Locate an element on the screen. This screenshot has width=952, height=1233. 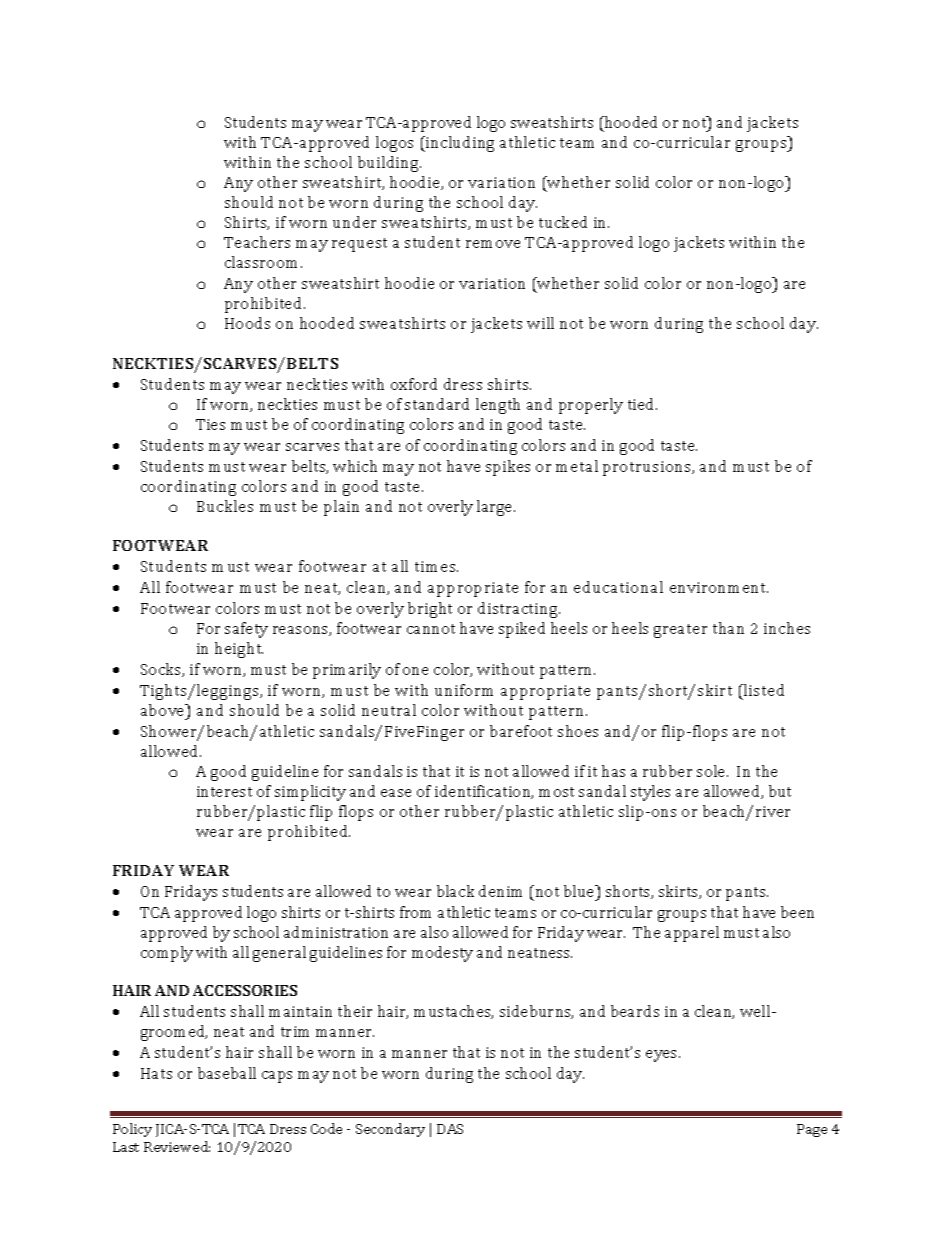
identification is located at coordinates (484, 792).
